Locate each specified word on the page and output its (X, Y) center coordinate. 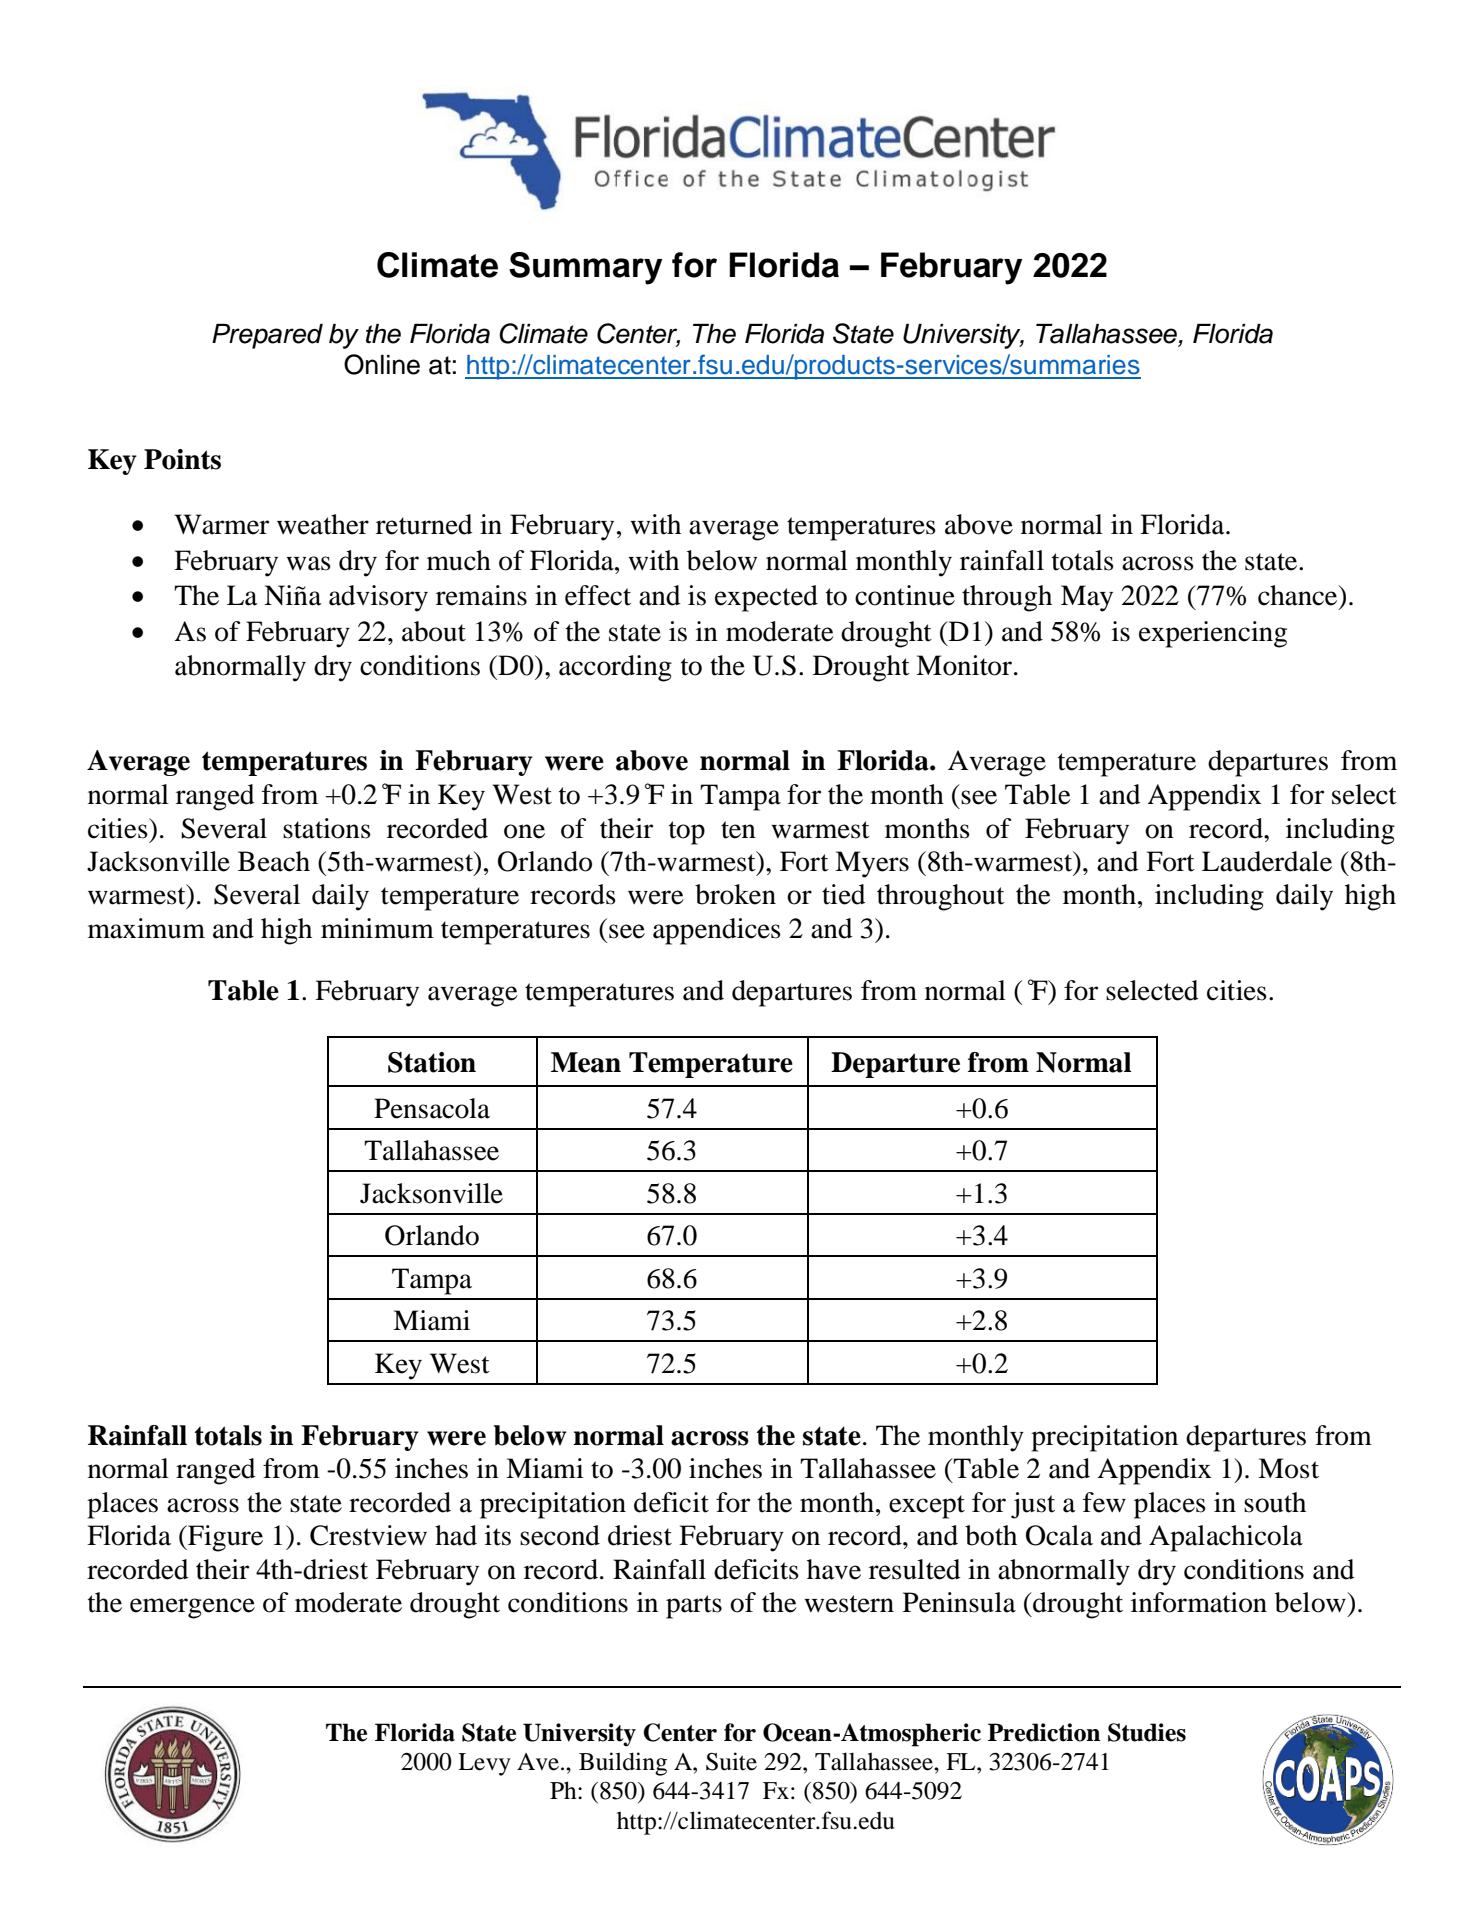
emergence (192, 1608)
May (1087, 598)
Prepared (267, 336)
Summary (586, 268)
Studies (1147, 1732)
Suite (731, 1761)
